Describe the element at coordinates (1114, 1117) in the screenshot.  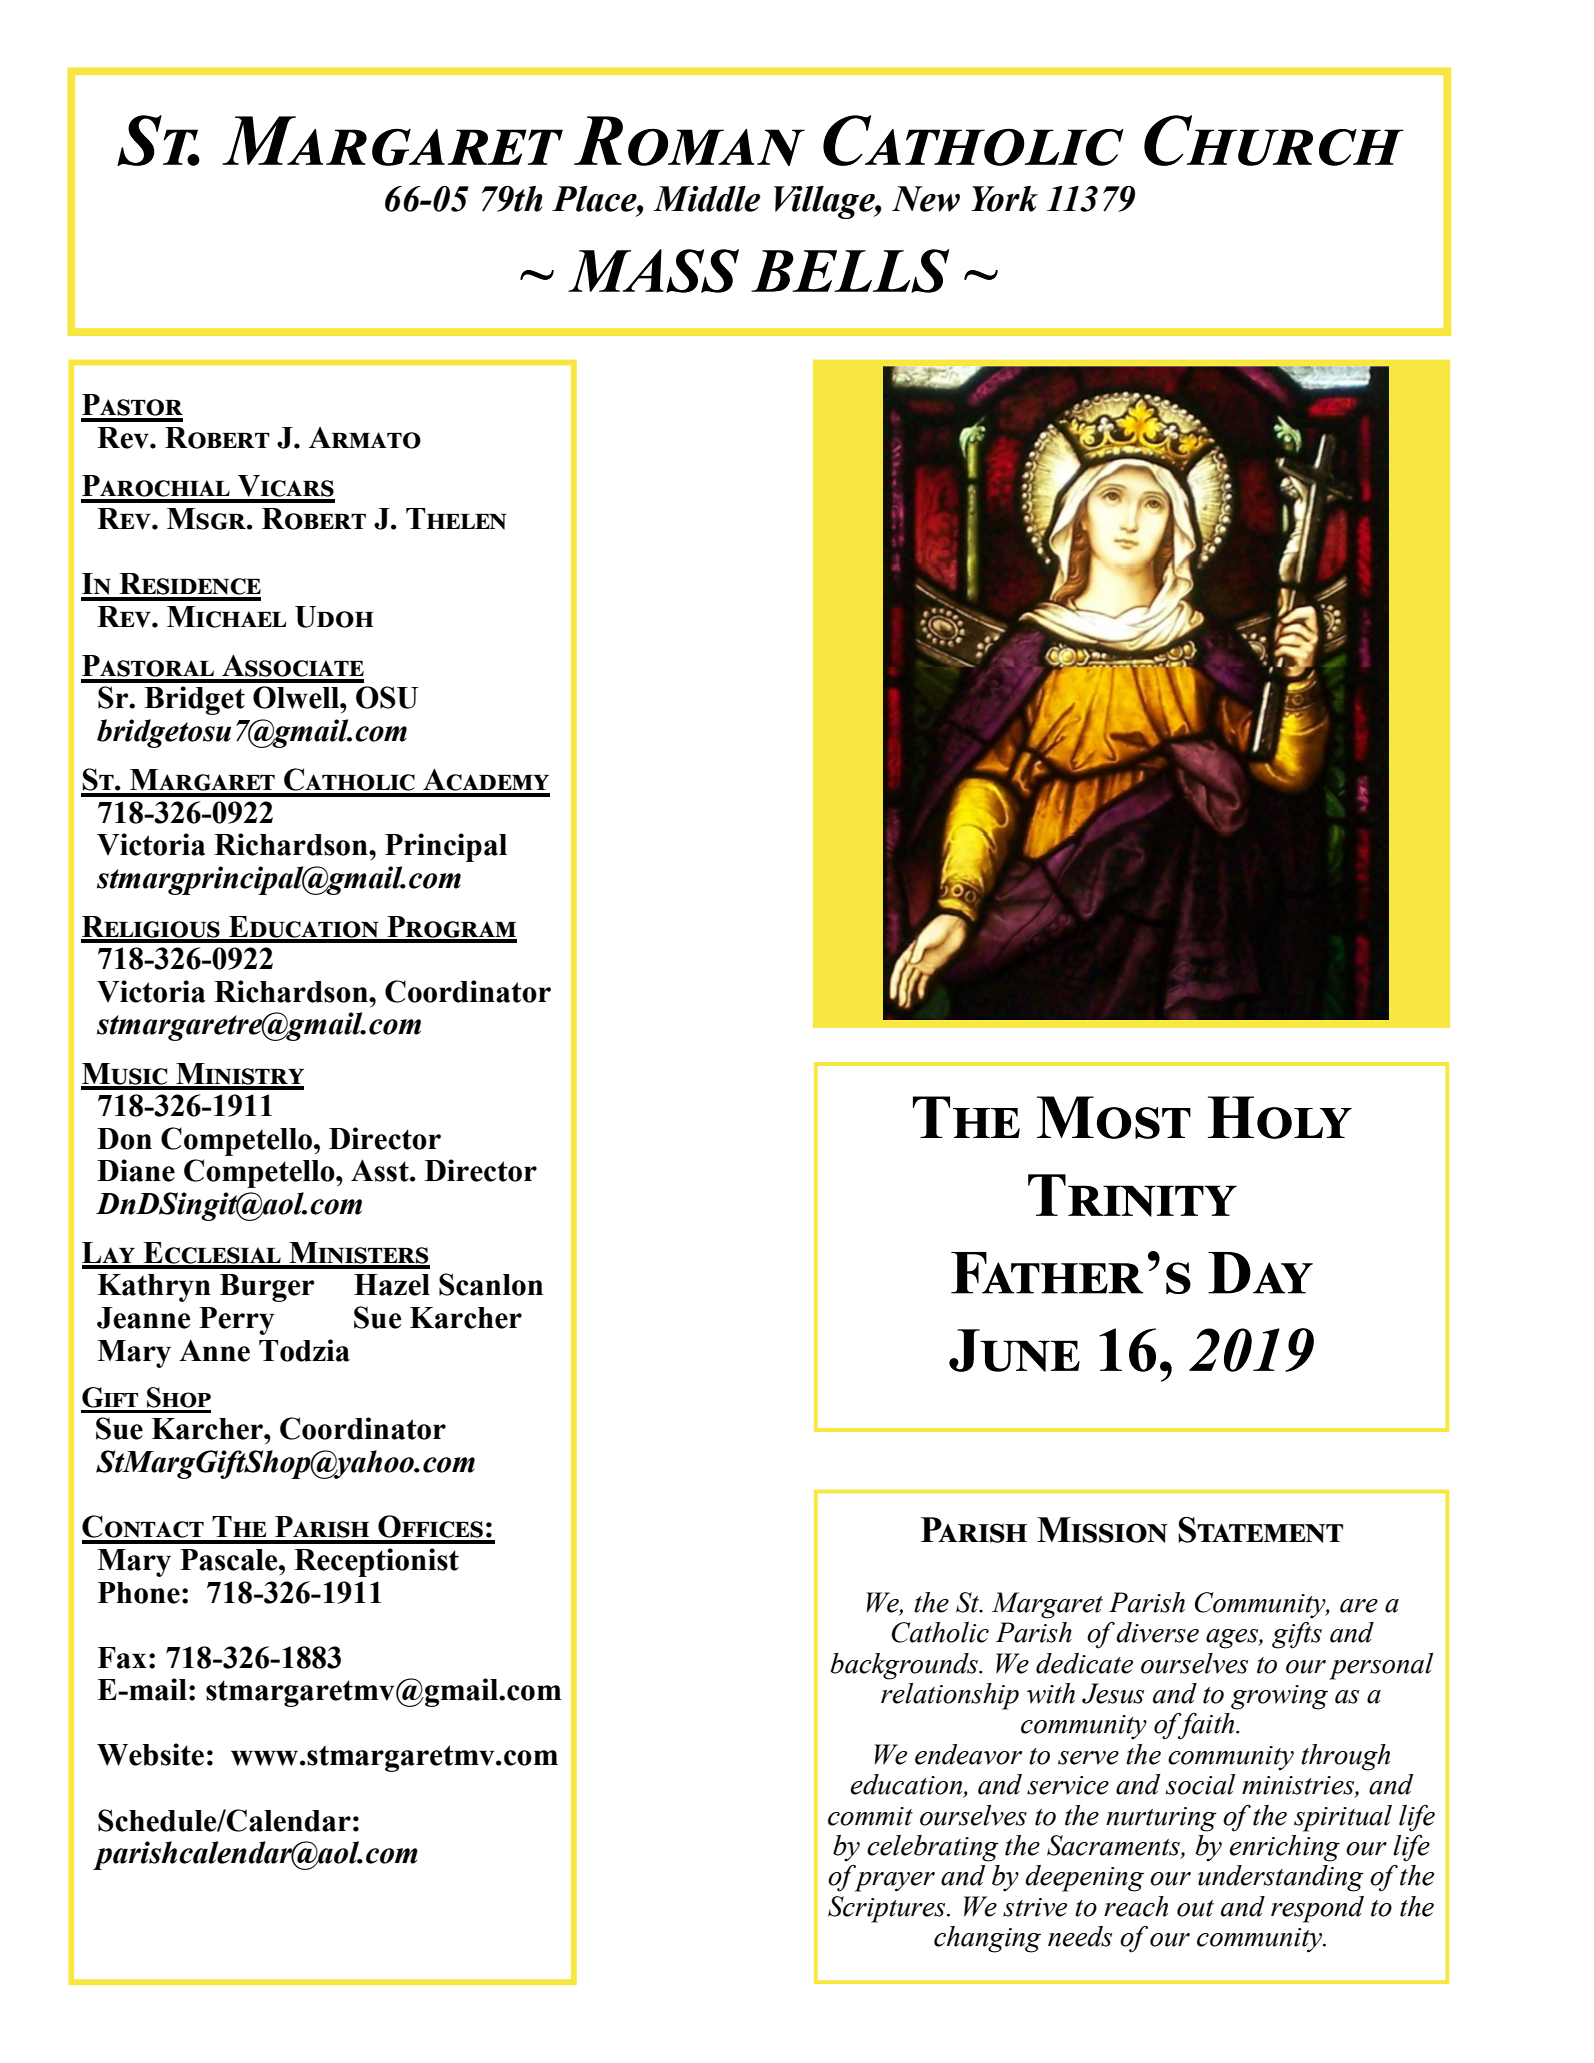
I see `Most` at that location.
